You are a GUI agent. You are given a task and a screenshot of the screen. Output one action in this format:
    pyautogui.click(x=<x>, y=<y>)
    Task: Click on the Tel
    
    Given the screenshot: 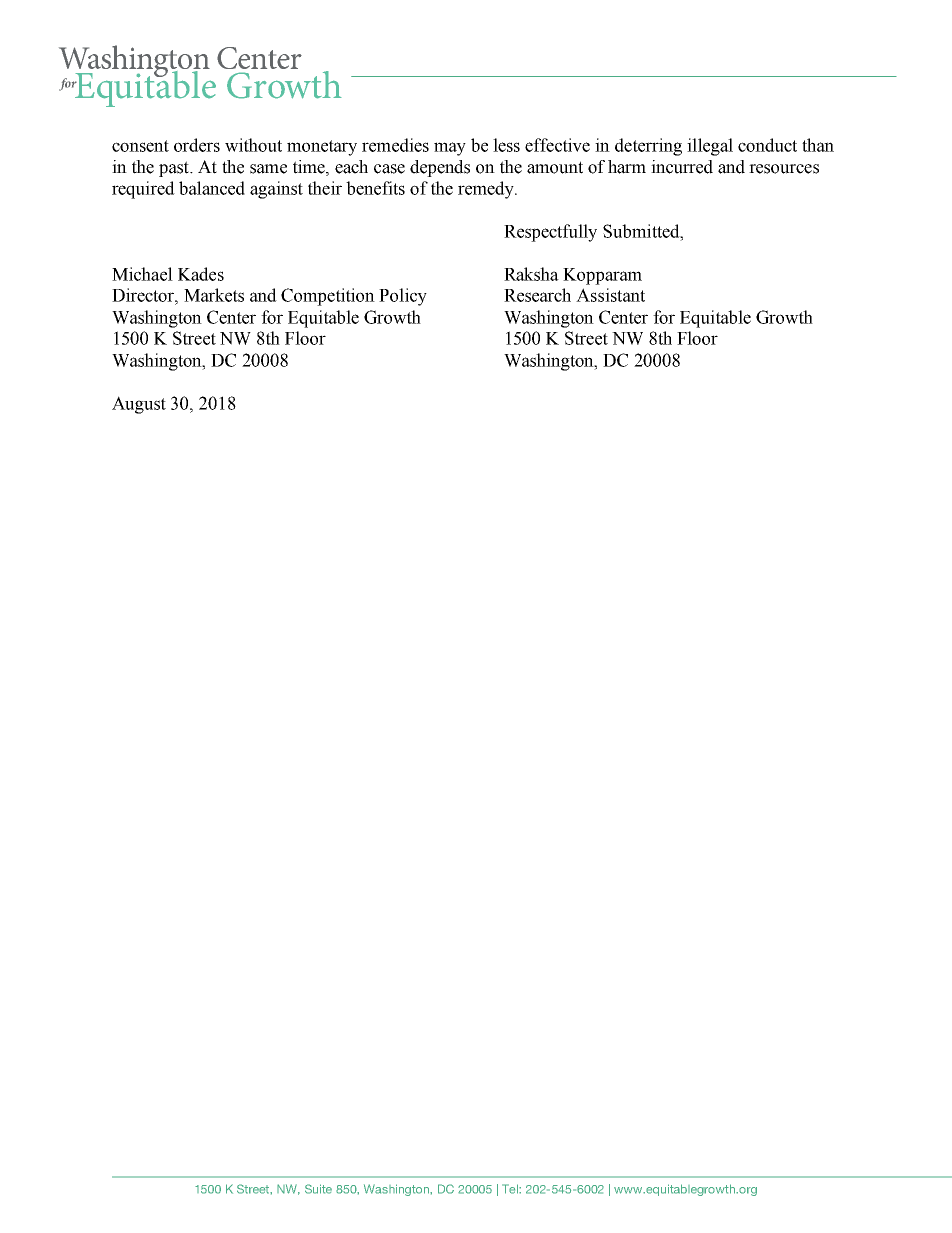 What is the action you would take?
    pyautogui.click(x=511, y=1189)
